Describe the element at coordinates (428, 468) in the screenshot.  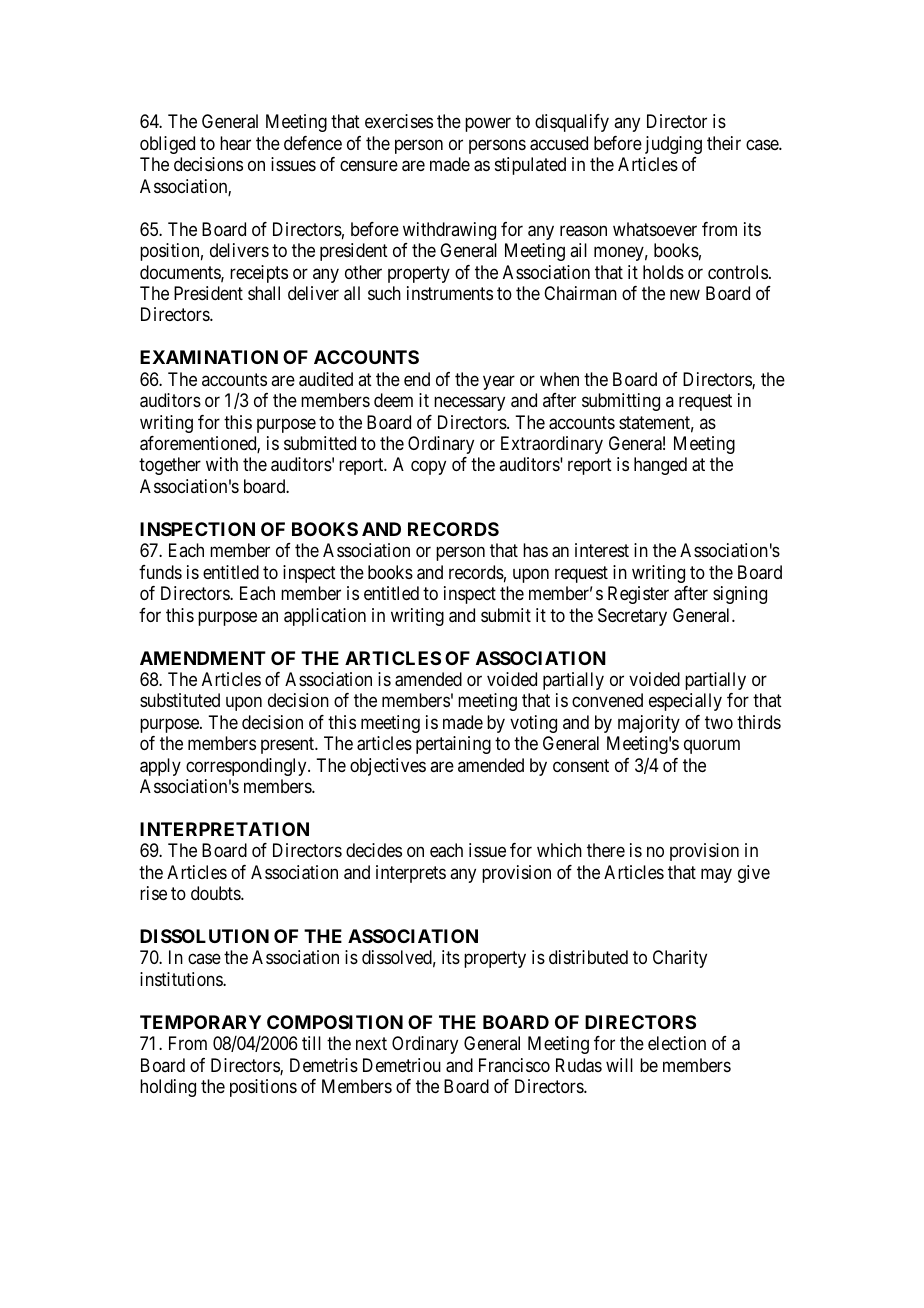
I see `copy` at that location.
